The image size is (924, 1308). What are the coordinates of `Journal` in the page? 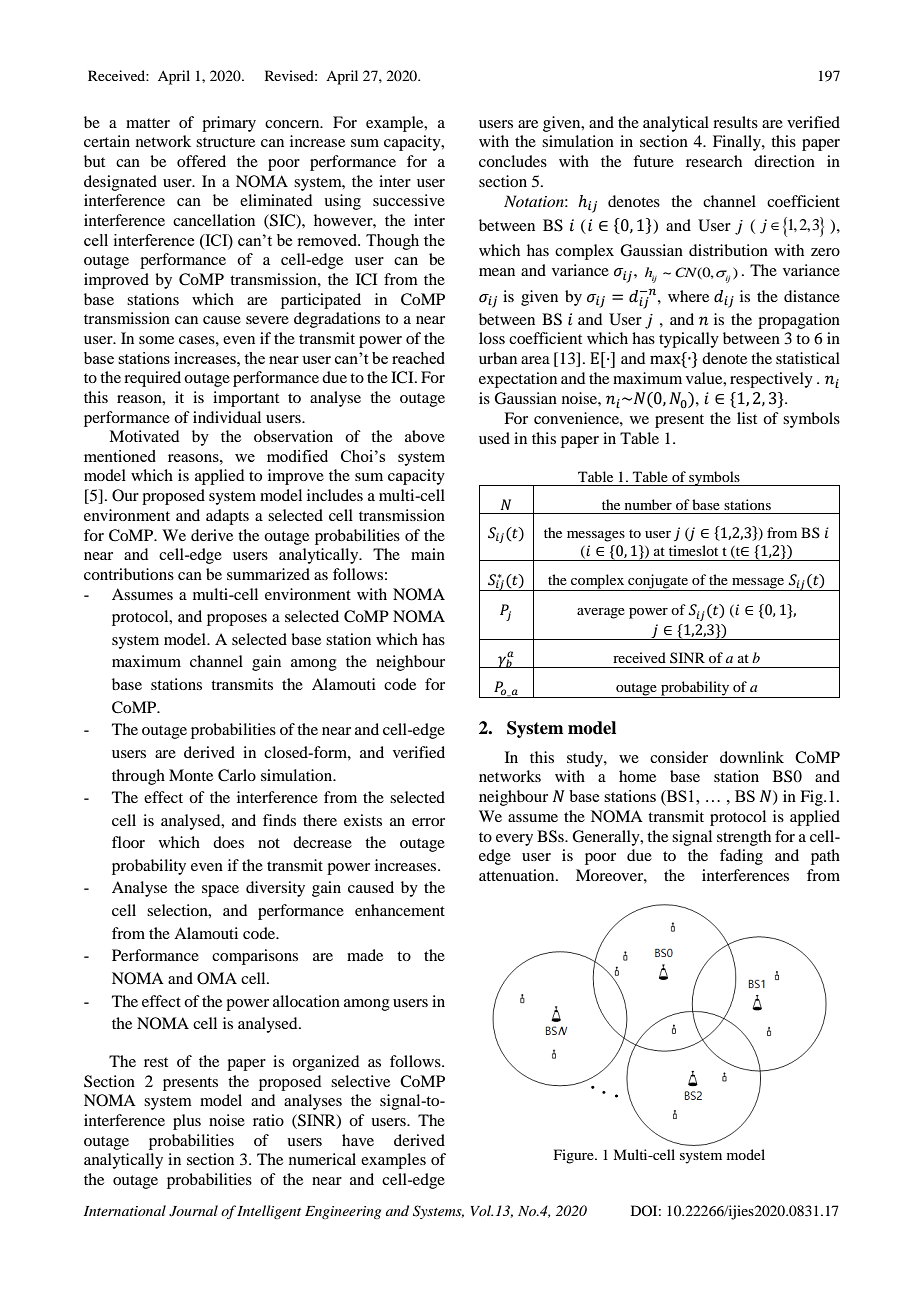 It's located at (193, 1211).
